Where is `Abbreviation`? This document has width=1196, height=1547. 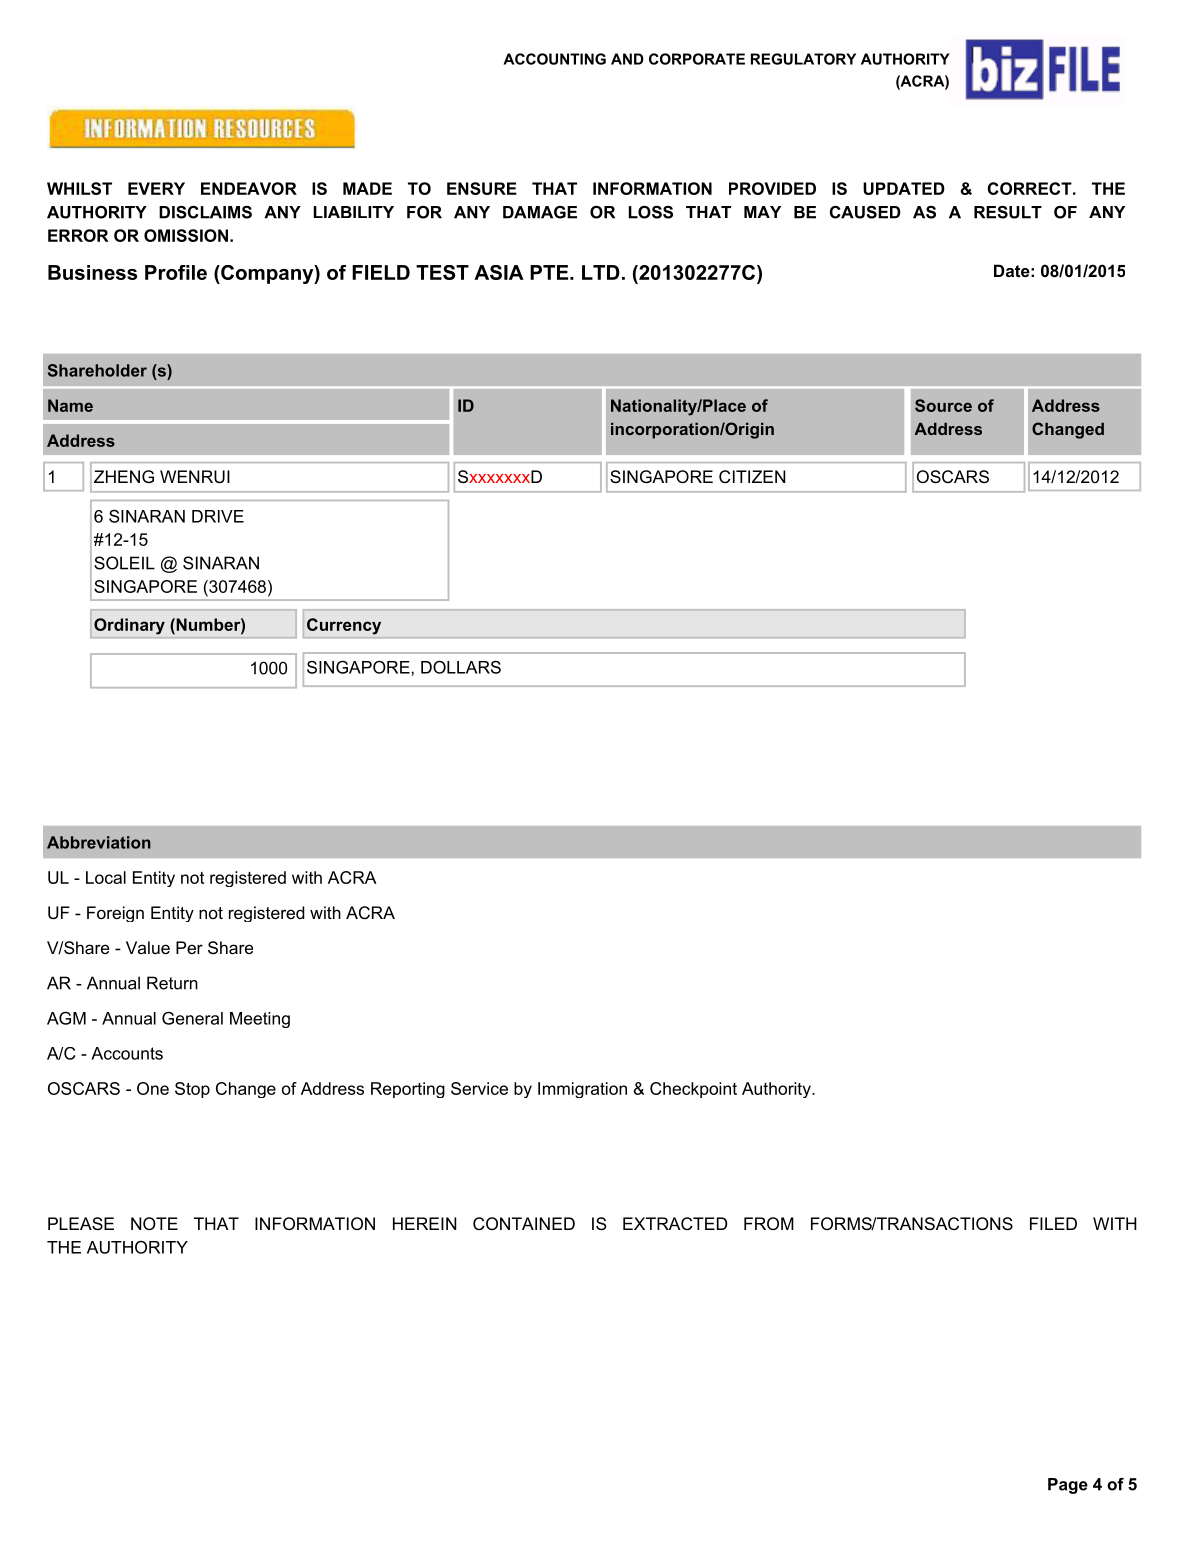
Abbreviation is located at coordinates (99, 842).
